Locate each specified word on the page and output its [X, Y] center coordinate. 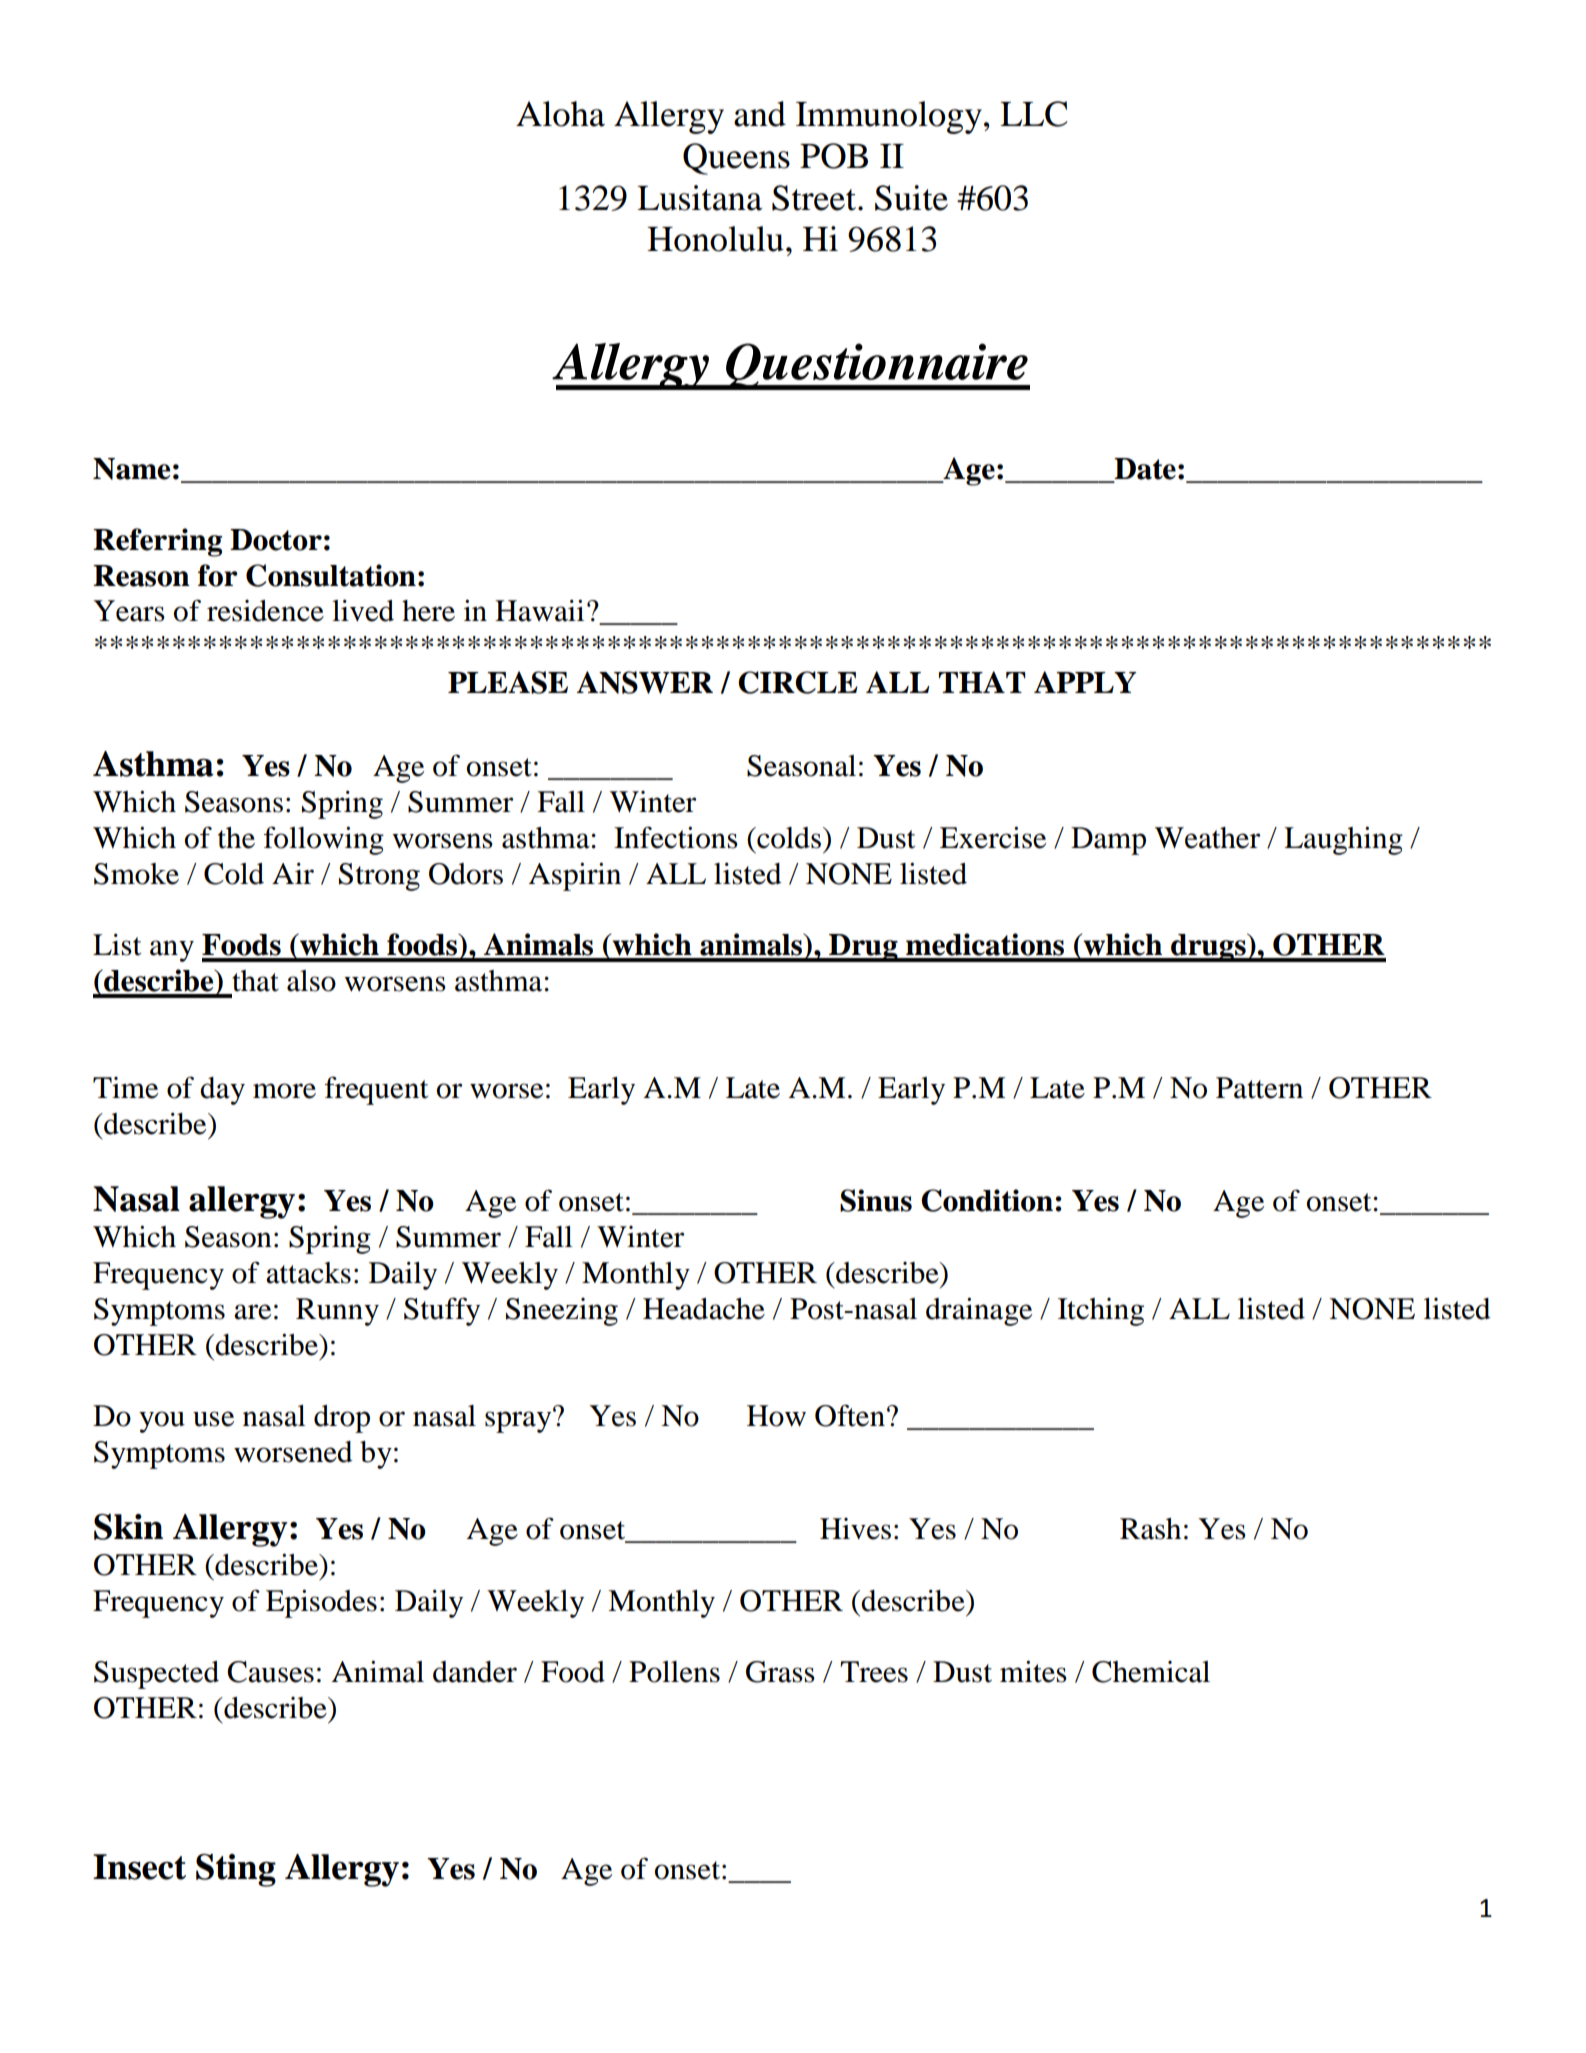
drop [342, 1419]
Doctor [276, 540]
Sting [236, 1870]
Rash [1150, 1529]
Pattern [1259, 1088]
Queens [736, 159]
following [324, 840]
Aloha [560, 114]
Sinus [876, 1200]
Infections [676, 837]
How [776, 1416]
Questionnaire [877, 366]
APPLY [1085, 682]
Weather [1207, 838]
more [284, 1091]
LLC [1033, 114]
